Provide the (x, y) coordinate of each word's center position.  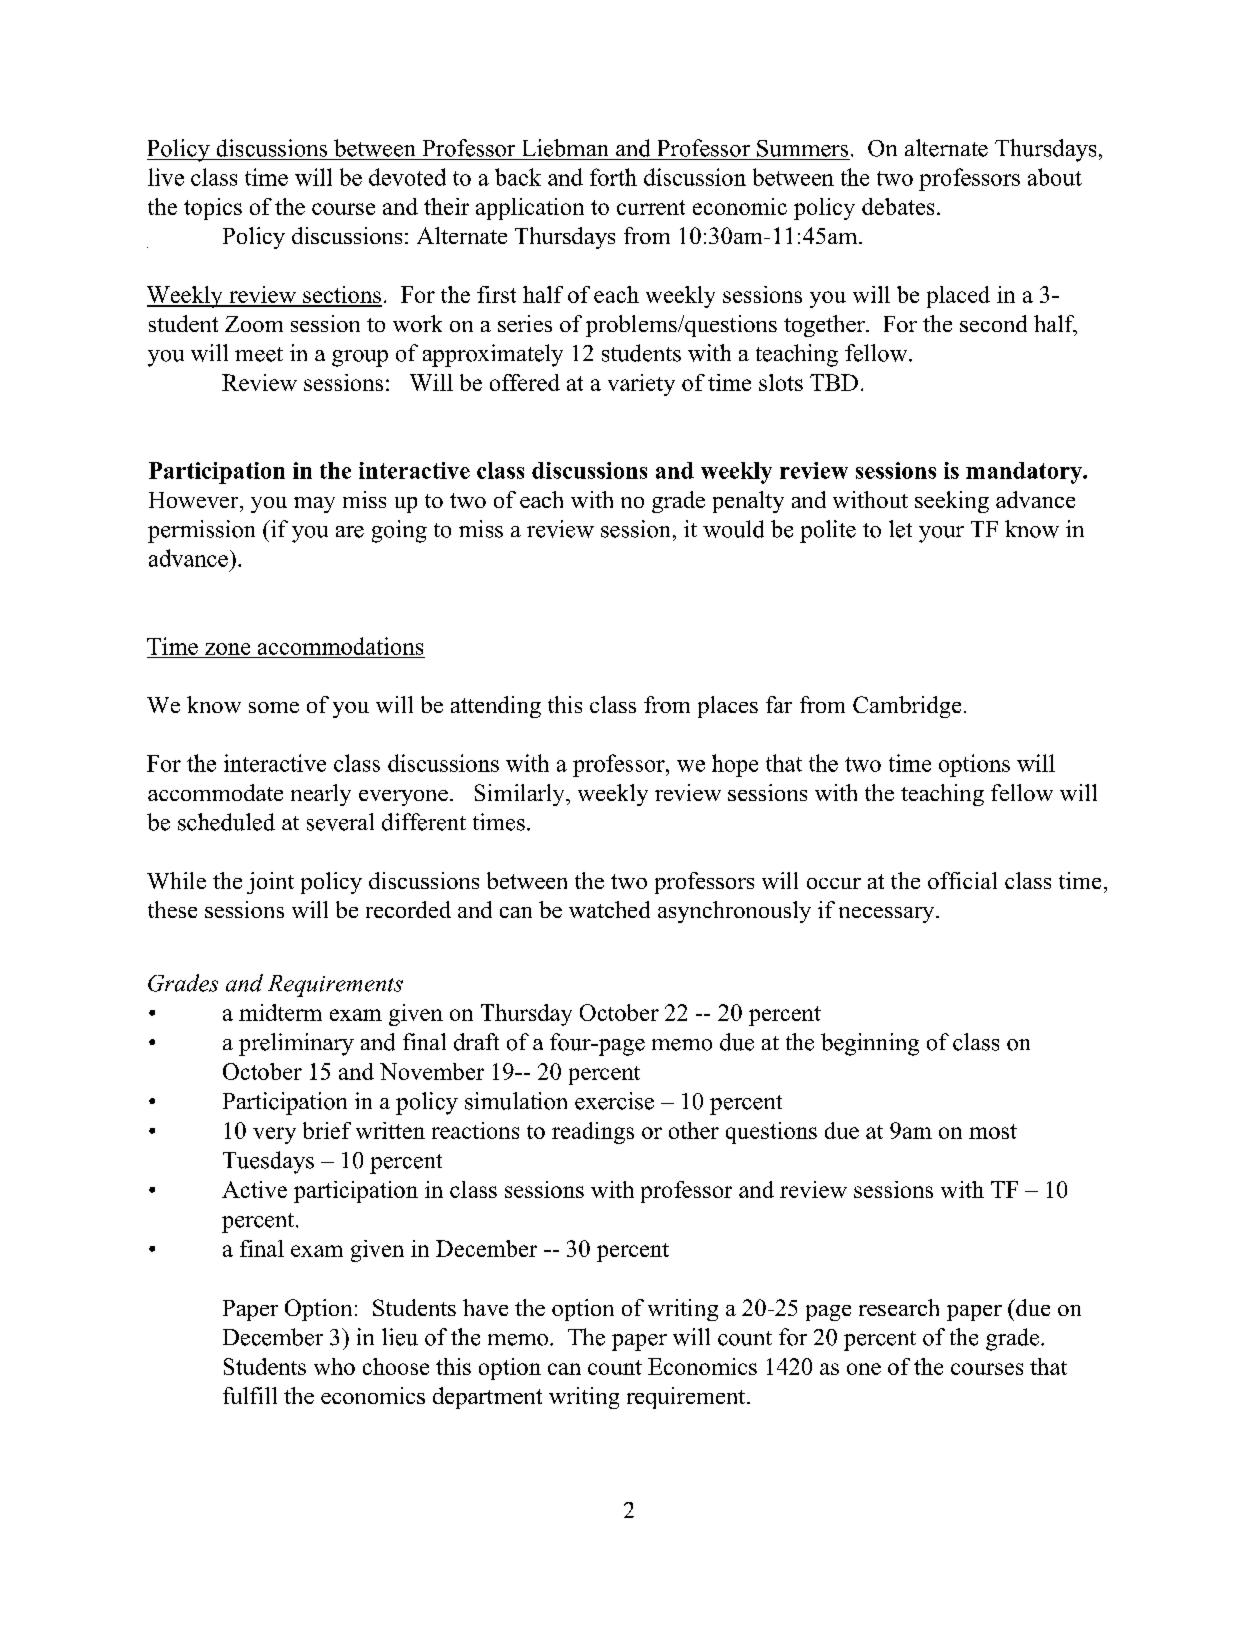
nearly (321, 795)
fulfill (250, 1395)
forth (613, 177)
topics (213, 209)
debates (898, 206)
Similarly (521, 795)
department (487, 1398)
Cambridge (907, 707)
